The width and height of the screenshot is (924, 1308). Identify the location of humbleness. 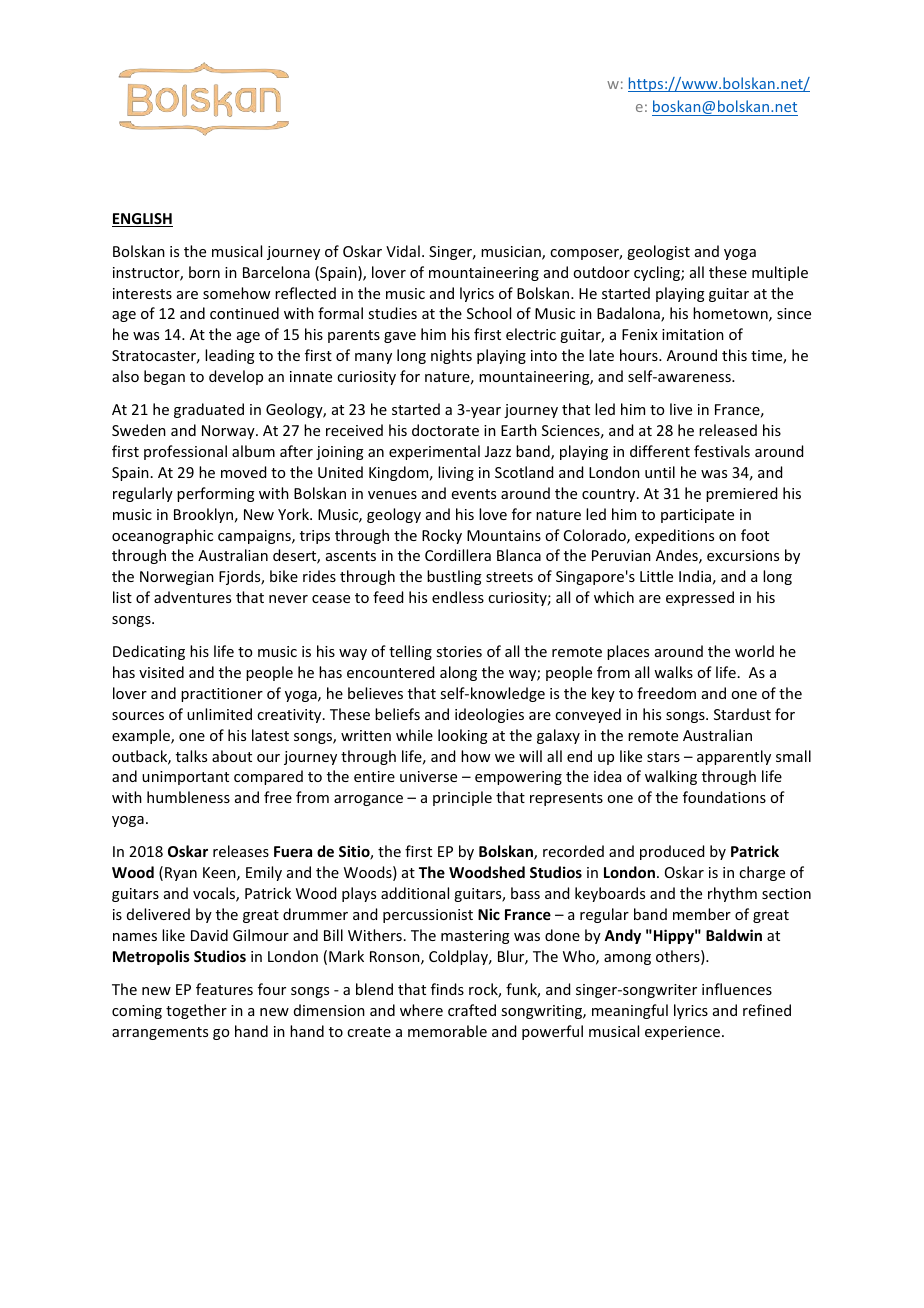
(188, 797).
